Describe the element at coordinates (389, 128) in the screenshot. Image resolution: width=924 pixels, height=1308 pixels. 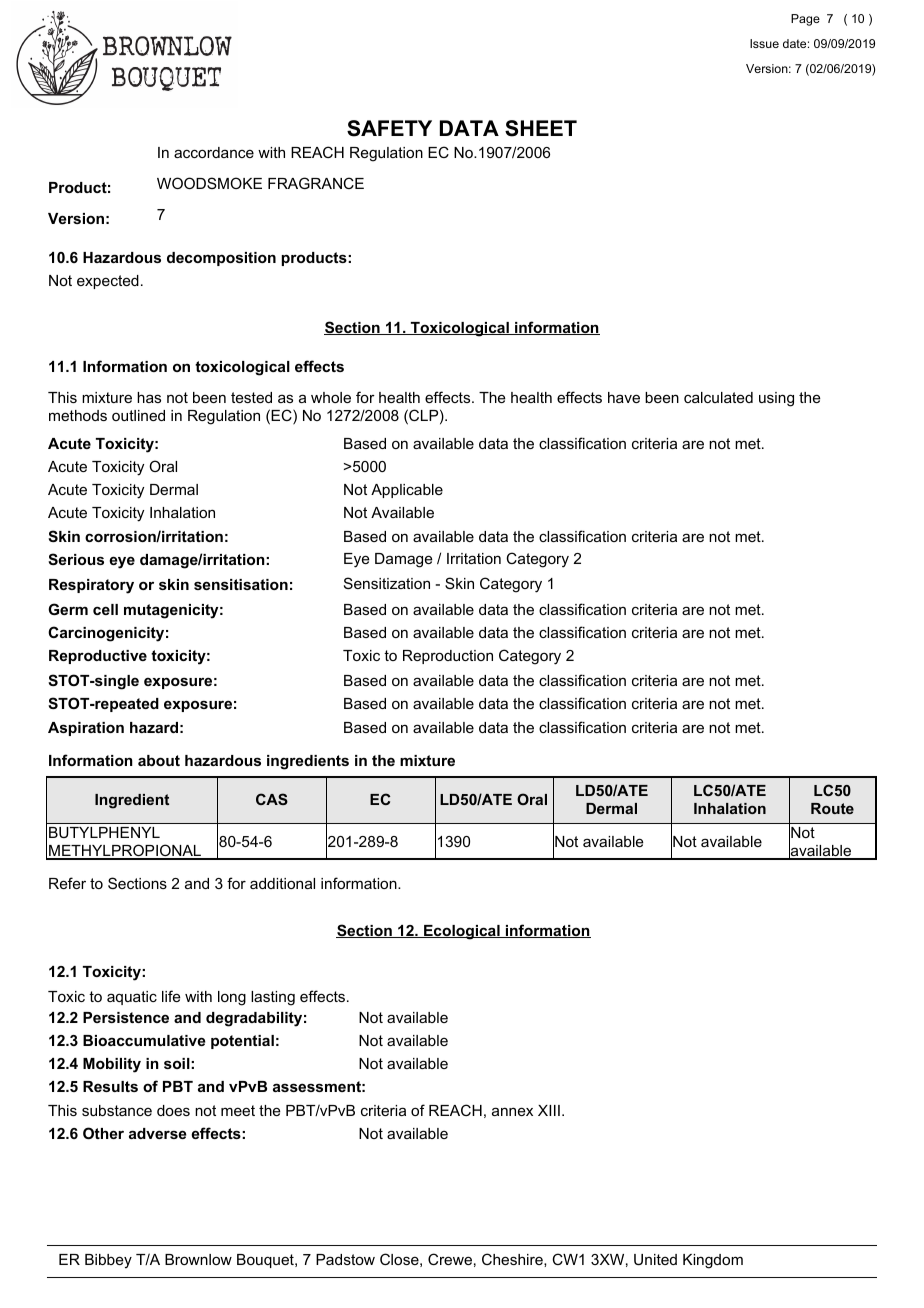
I see `SAFETY` at that location.
